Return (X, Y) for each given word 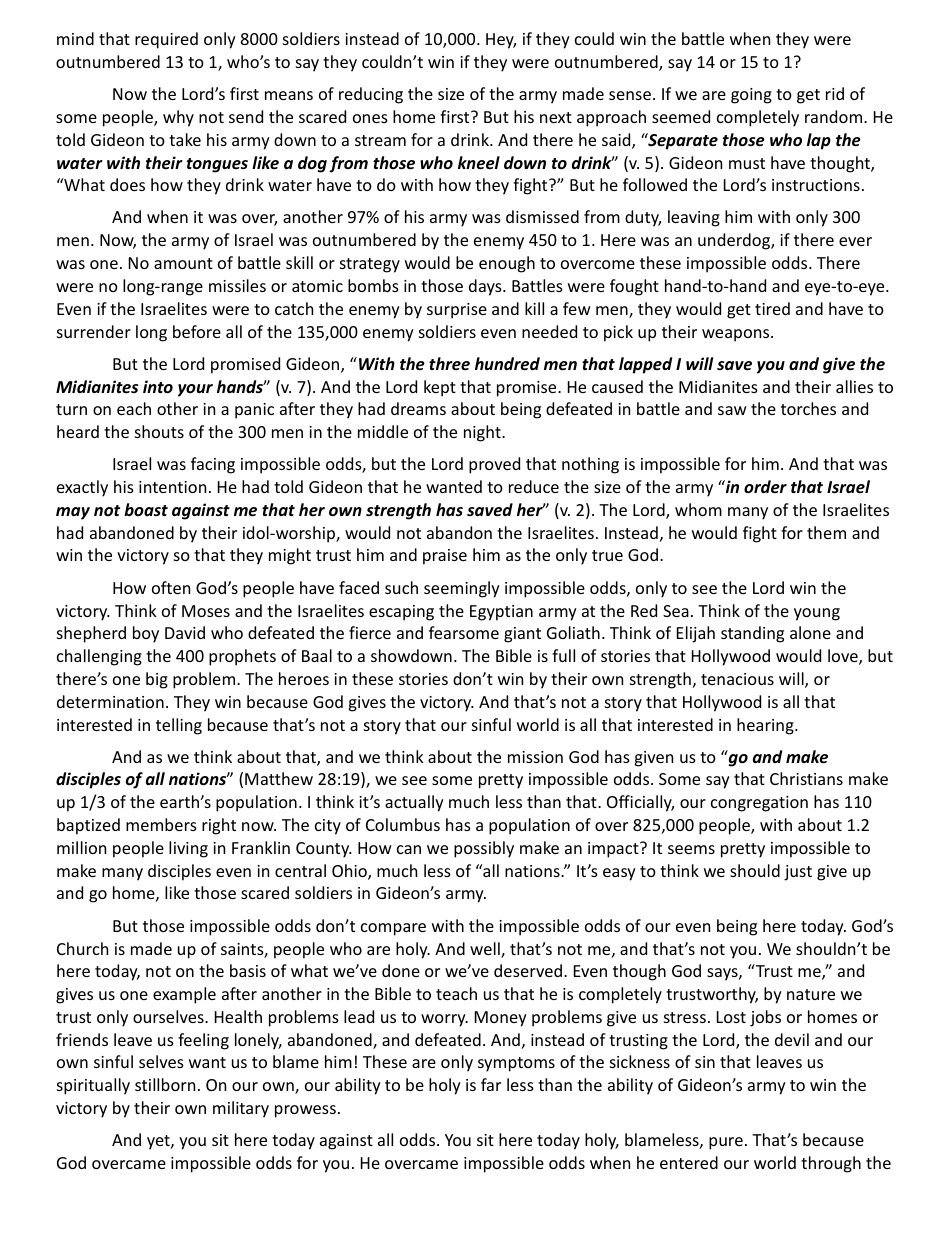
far (491, 1084)
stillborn (165, 1084)
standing (752, 634)
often (171, 587)
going (751, 96)
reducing (371, 95)
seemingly (462, 589)
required (166, 40)
